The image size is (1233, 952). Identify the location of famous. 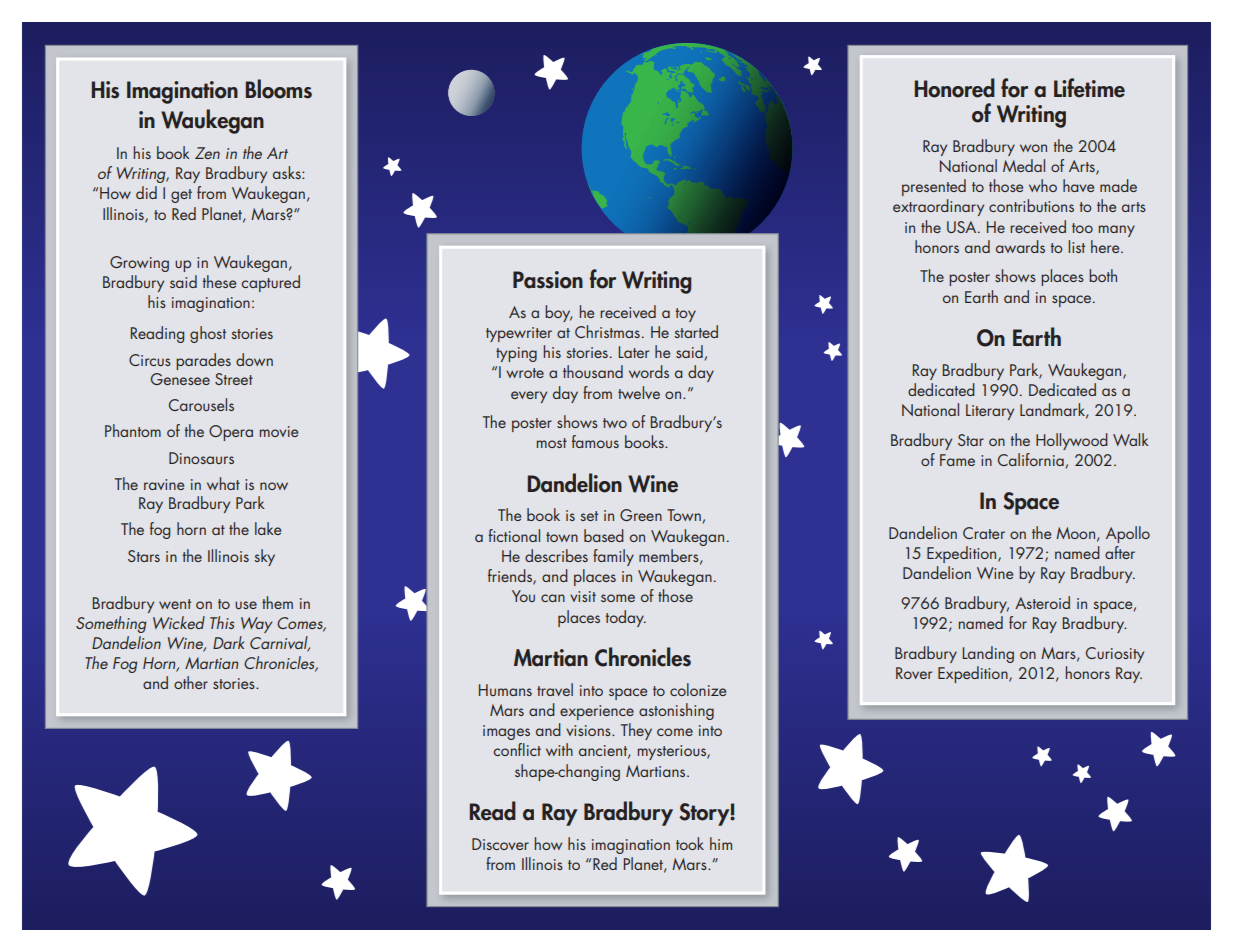
(595, 441).
